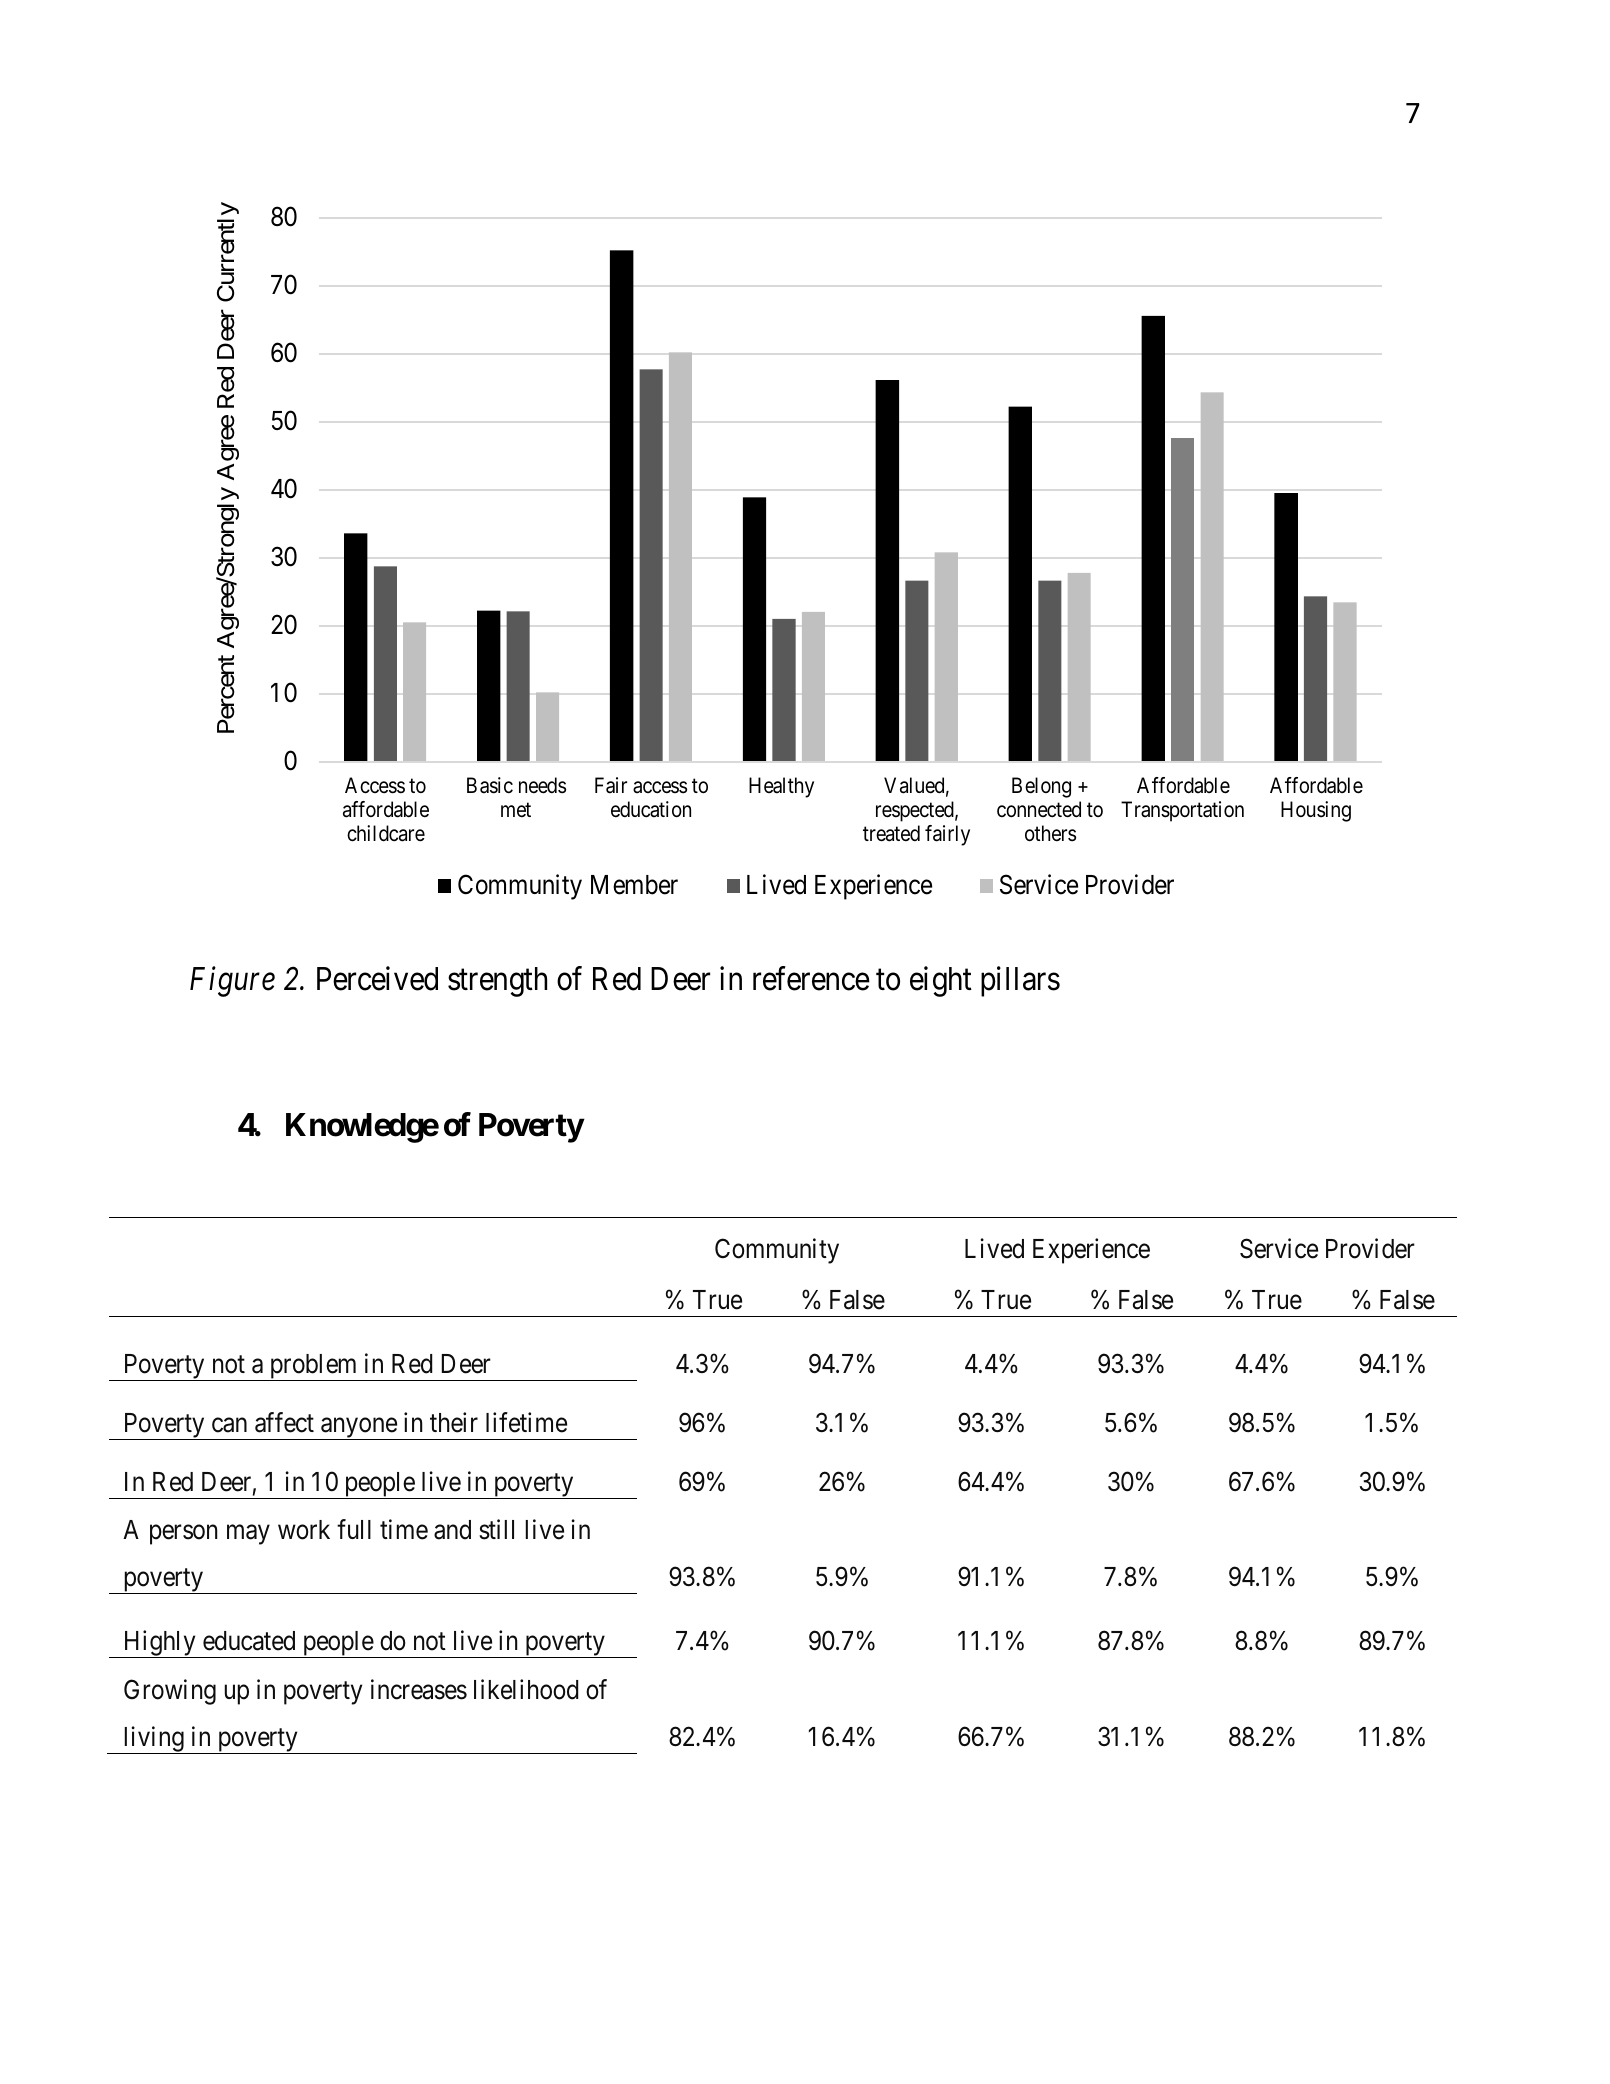 This image has height=2084, width=1610. I want to click on likelihood, so click(526, 1689).
